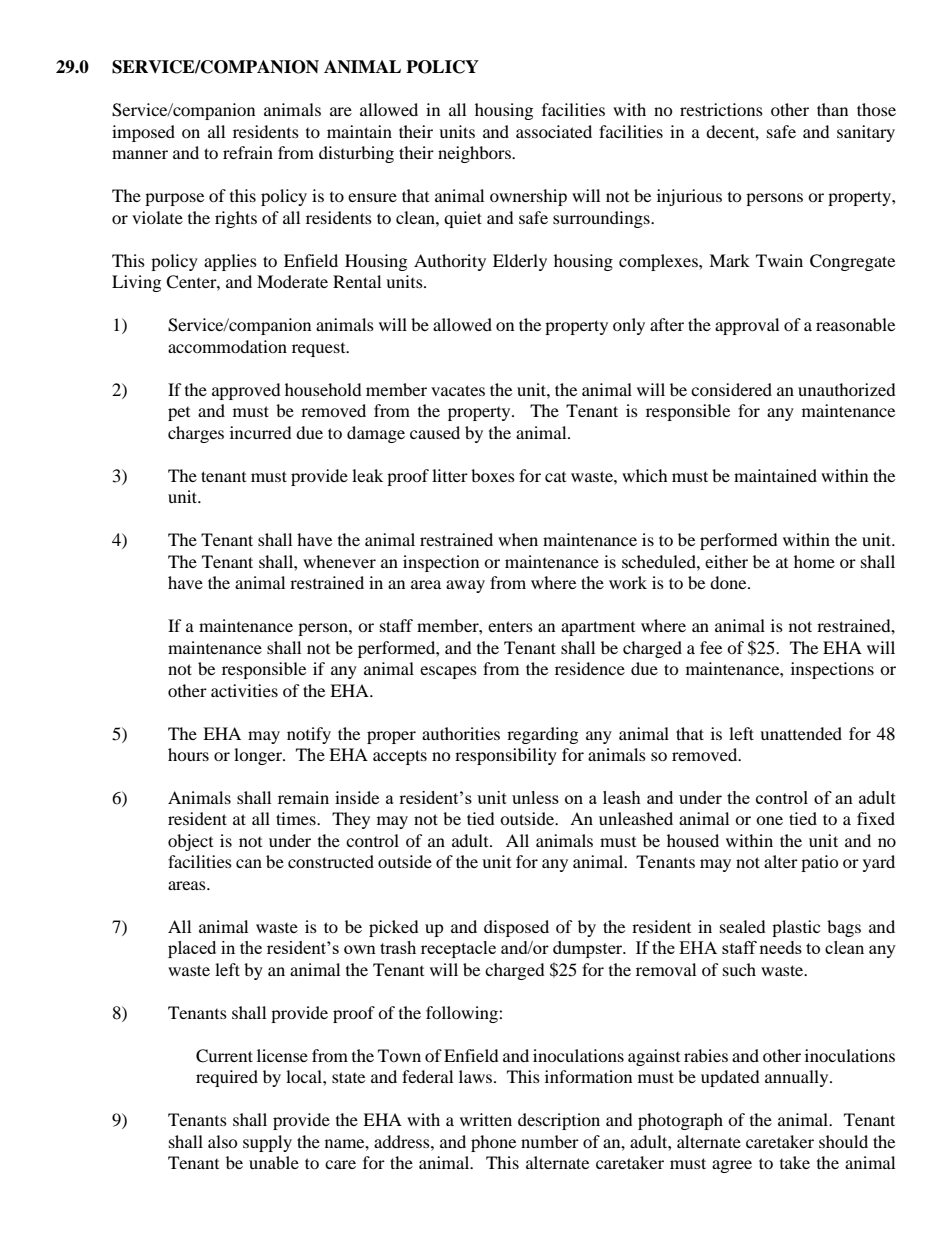 The height and width of the screenshot is (1233, 952). Describe the element at coordinates (244, 690) in the screenshot. I see `activities` at that location.
